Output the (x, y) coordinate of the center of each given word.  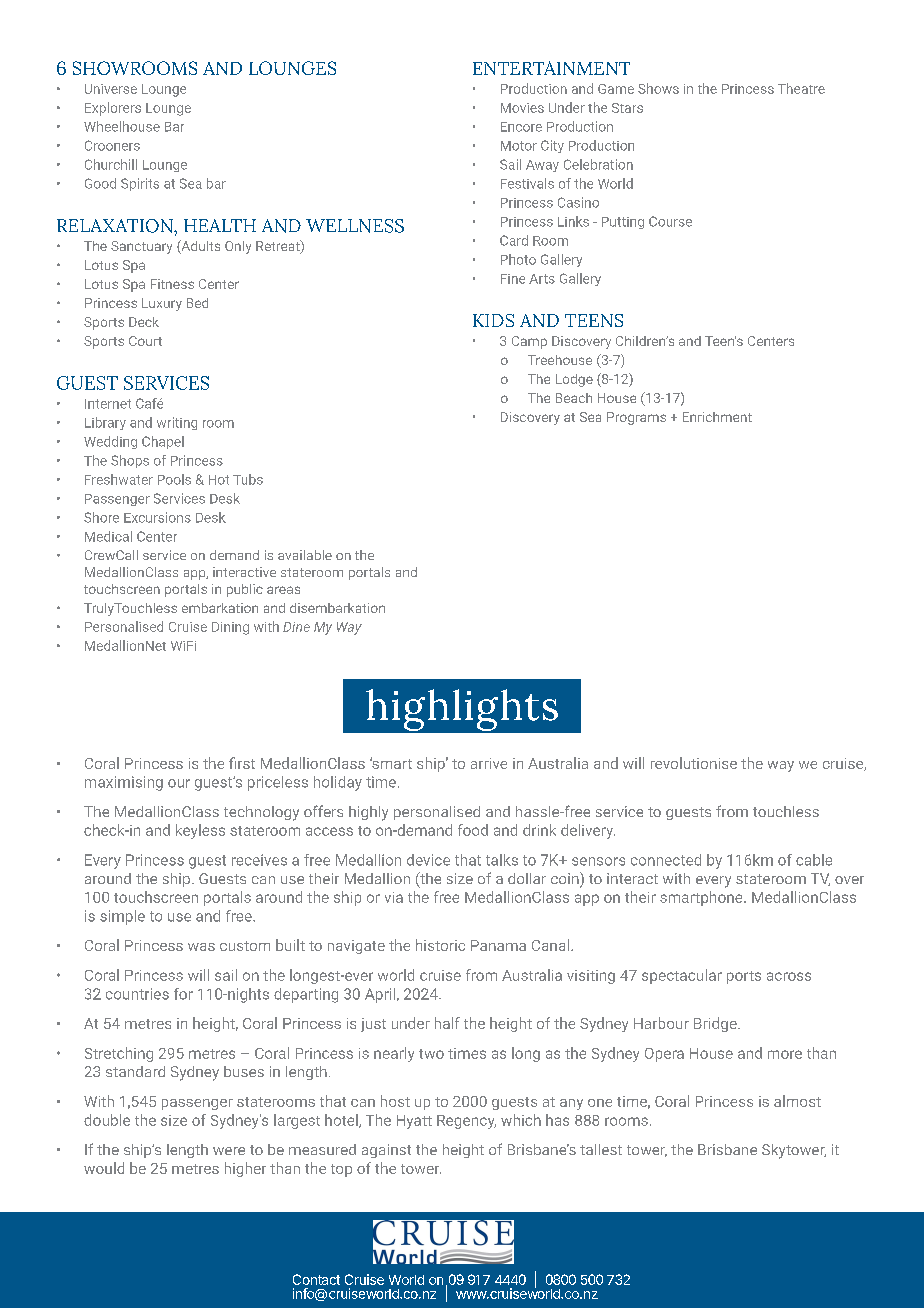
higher (245, 1169)
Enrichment (717, 417)
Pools (174, 479)
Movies (522, 108)
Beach (574, 398)
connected (666, 860)
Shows (658, 88)
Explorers (113, 109)
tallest (601, 1149)
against (386, 1151)
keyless (200, 831)
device (428, 860)
